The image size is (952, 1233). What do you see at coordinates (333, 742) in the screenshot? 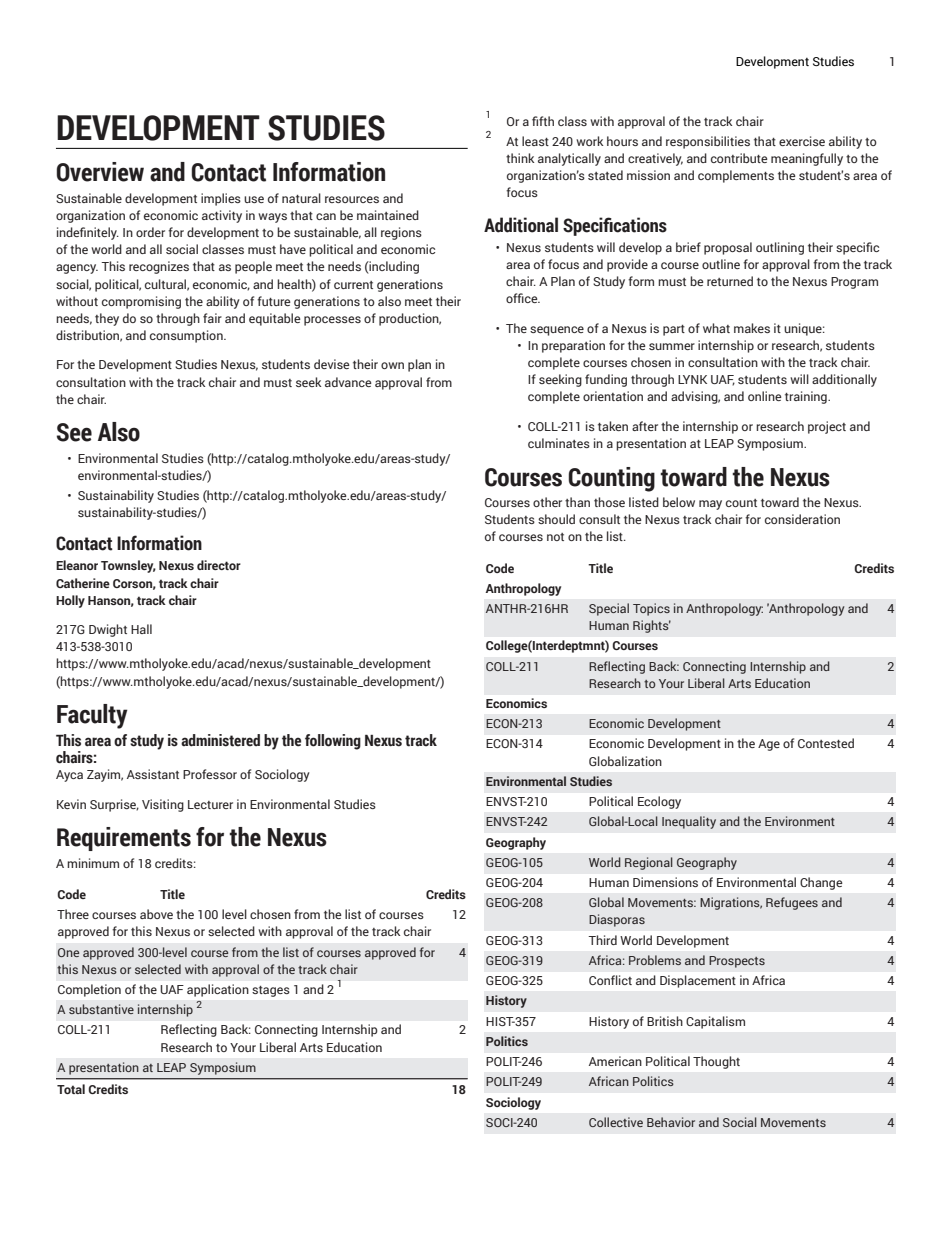
I see `following` at bounding box center [333, 742].
